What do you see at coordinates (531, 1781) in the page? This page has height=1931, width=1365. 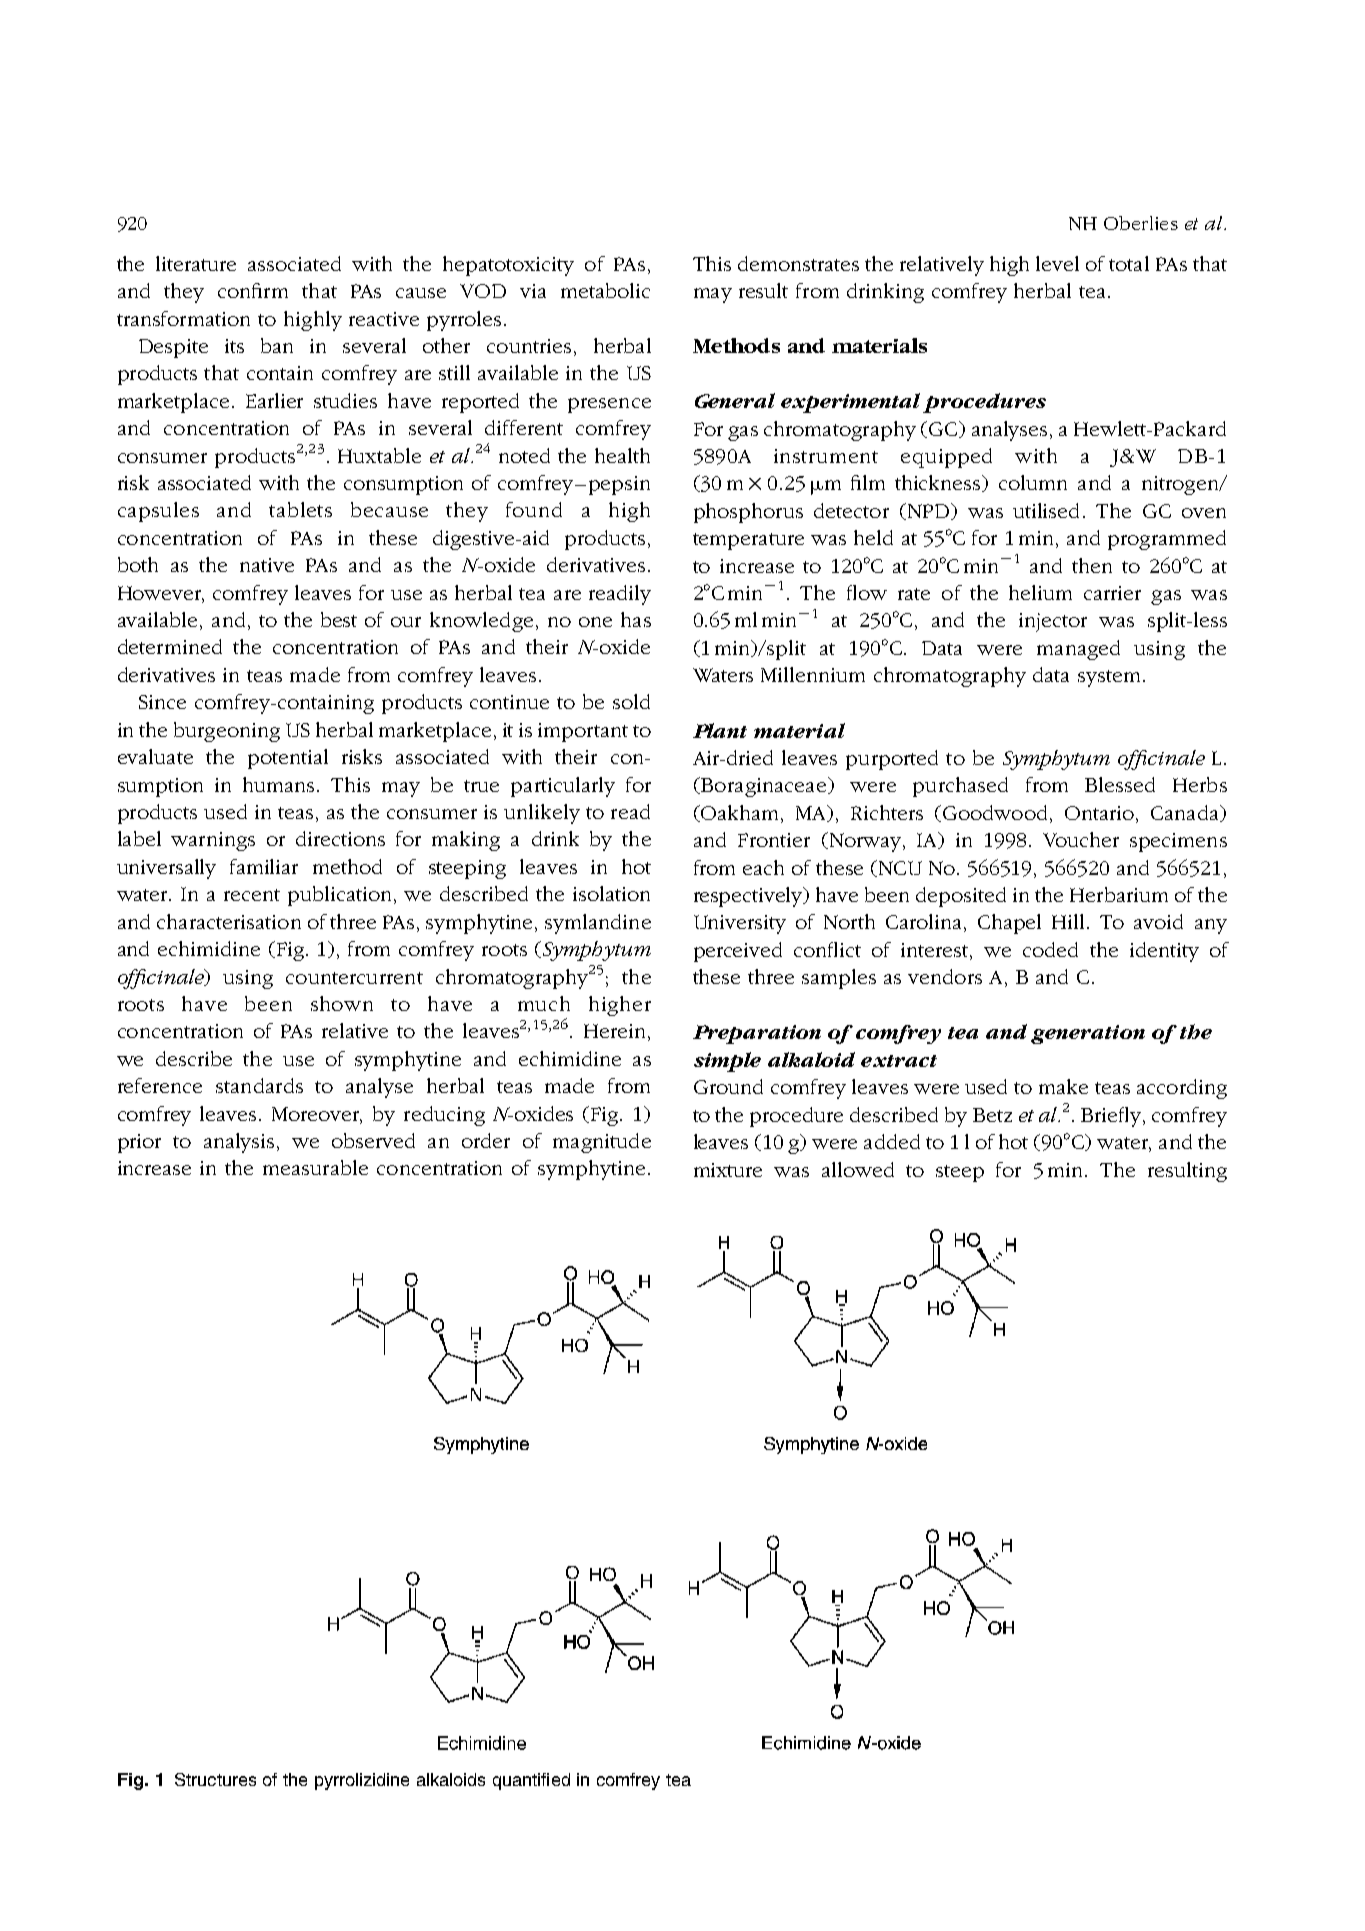 I see `quantified` at bounding box center [531, 1781].
